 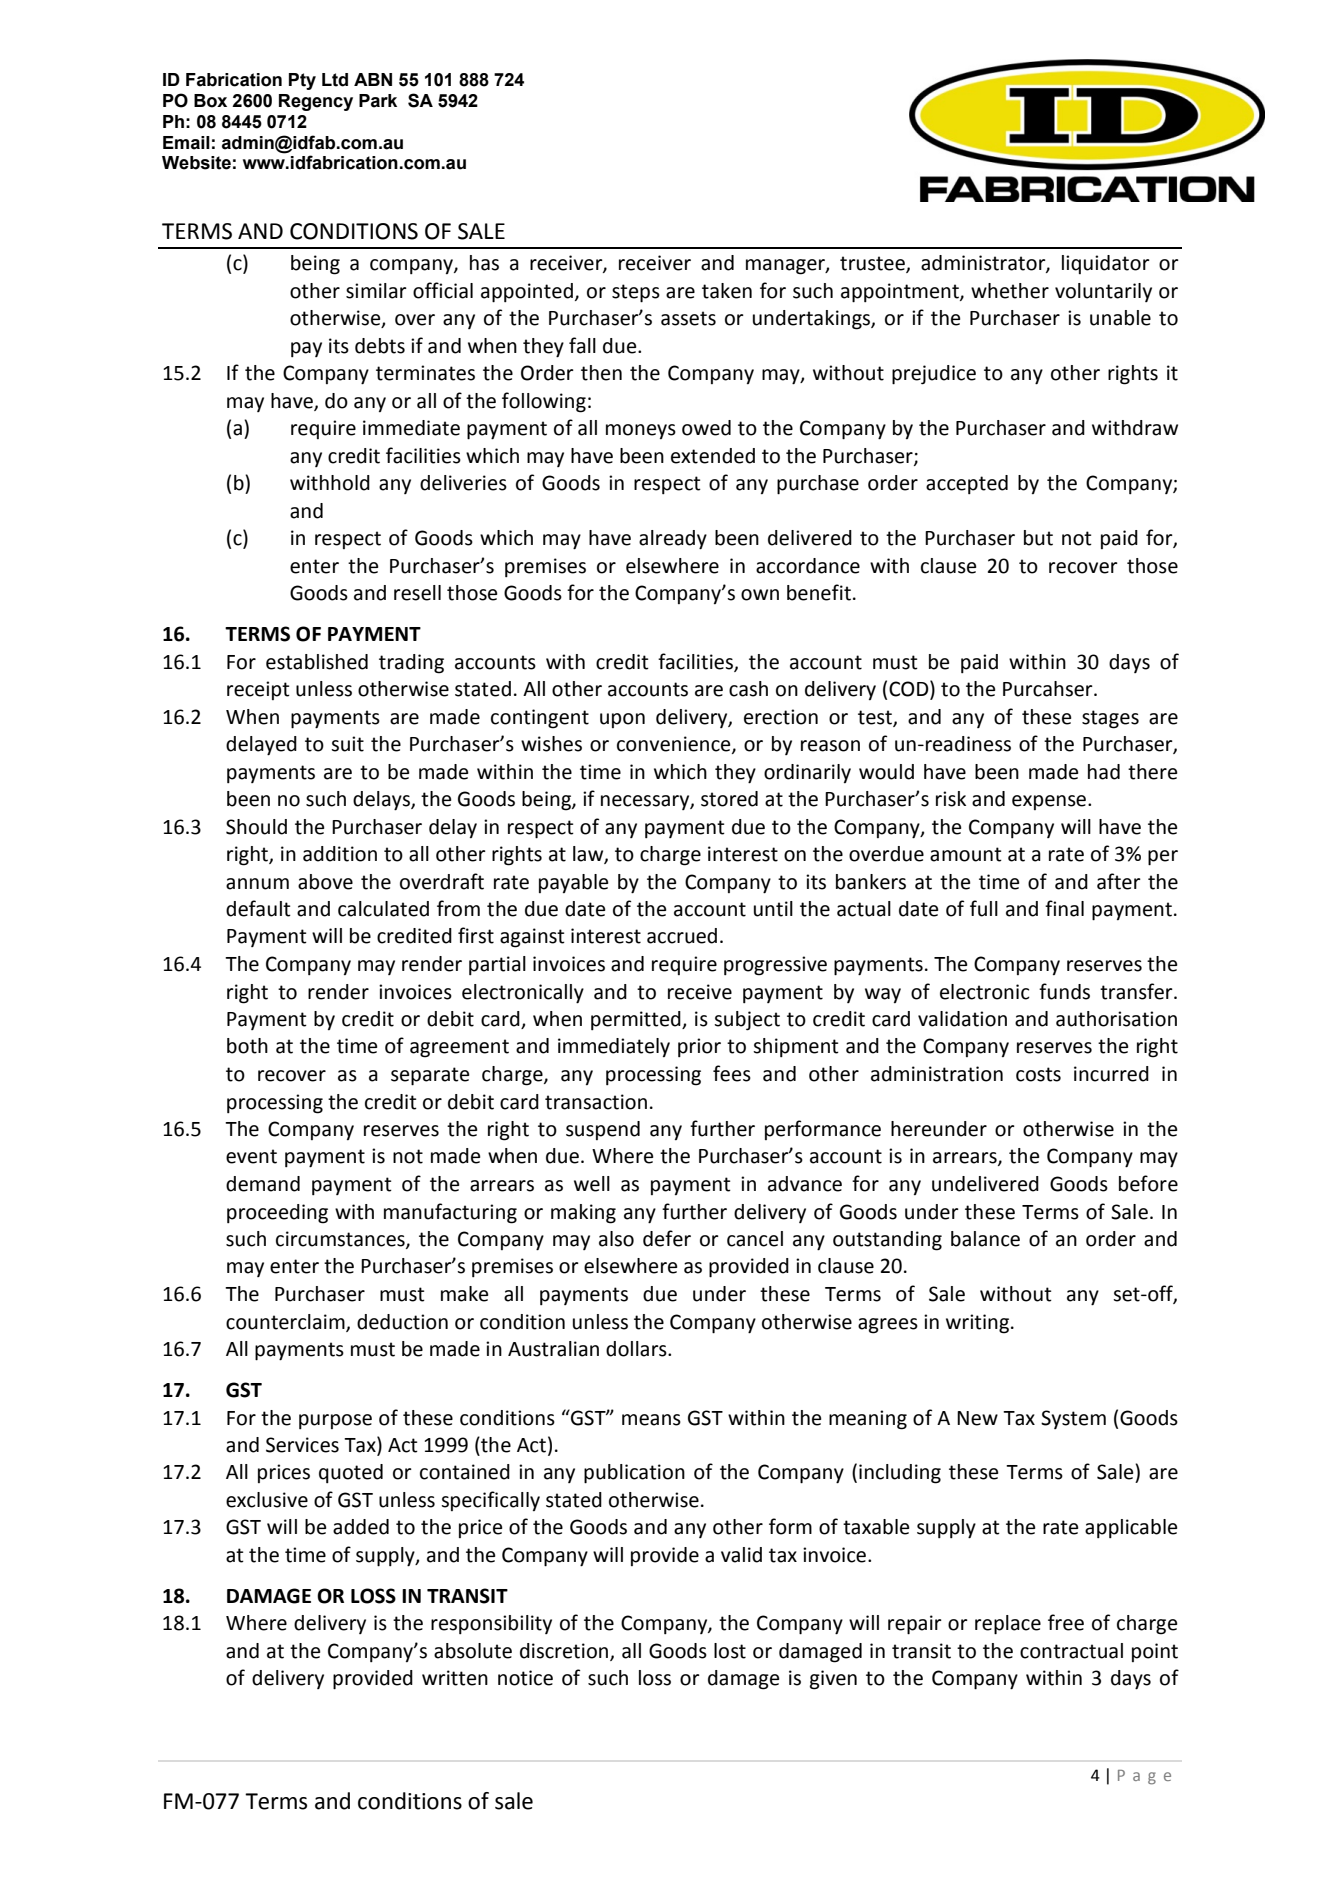 What do you see at coordinates (667, 1238) in the screenshot?
I see `defer` at bounding box center [667, 1238].
